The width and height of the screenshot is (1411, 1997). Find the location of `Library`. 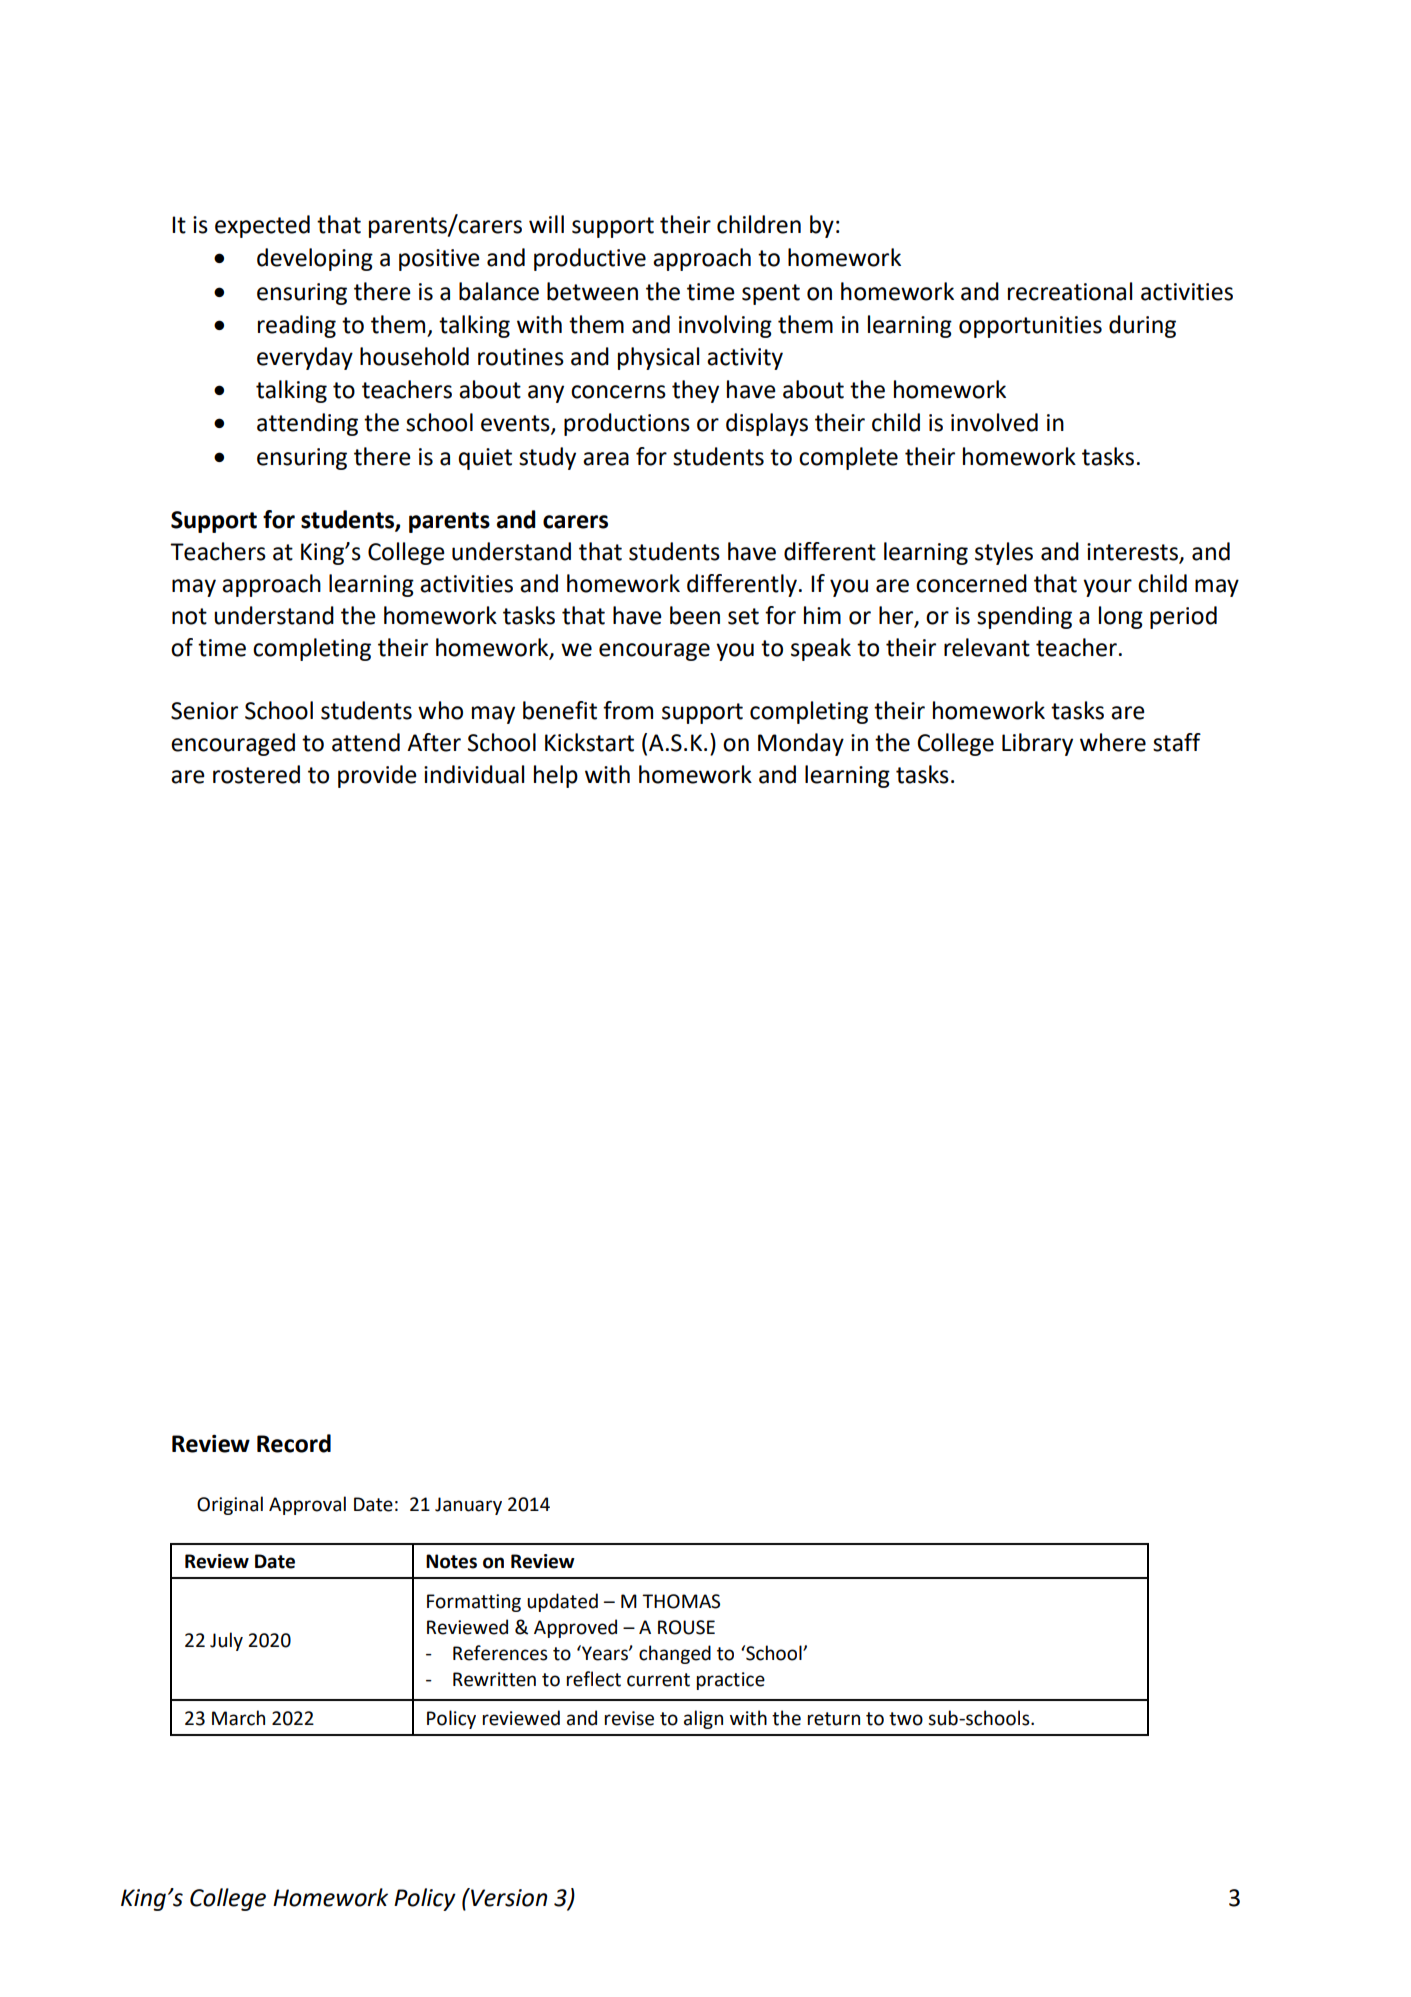

Library is located at coordinates (1037, 744).
